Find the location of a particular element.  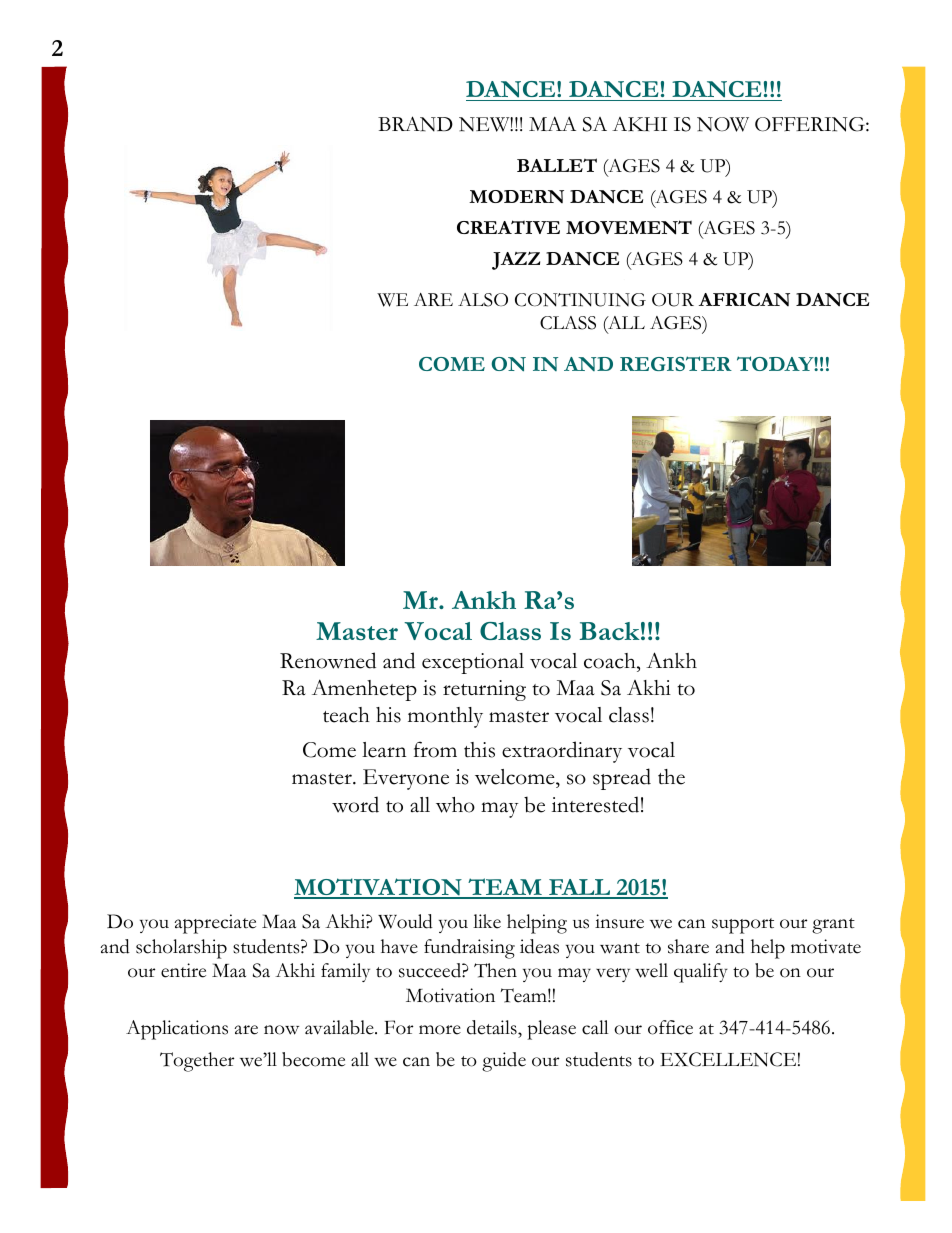

office is located at coordinates (670, 1027).
